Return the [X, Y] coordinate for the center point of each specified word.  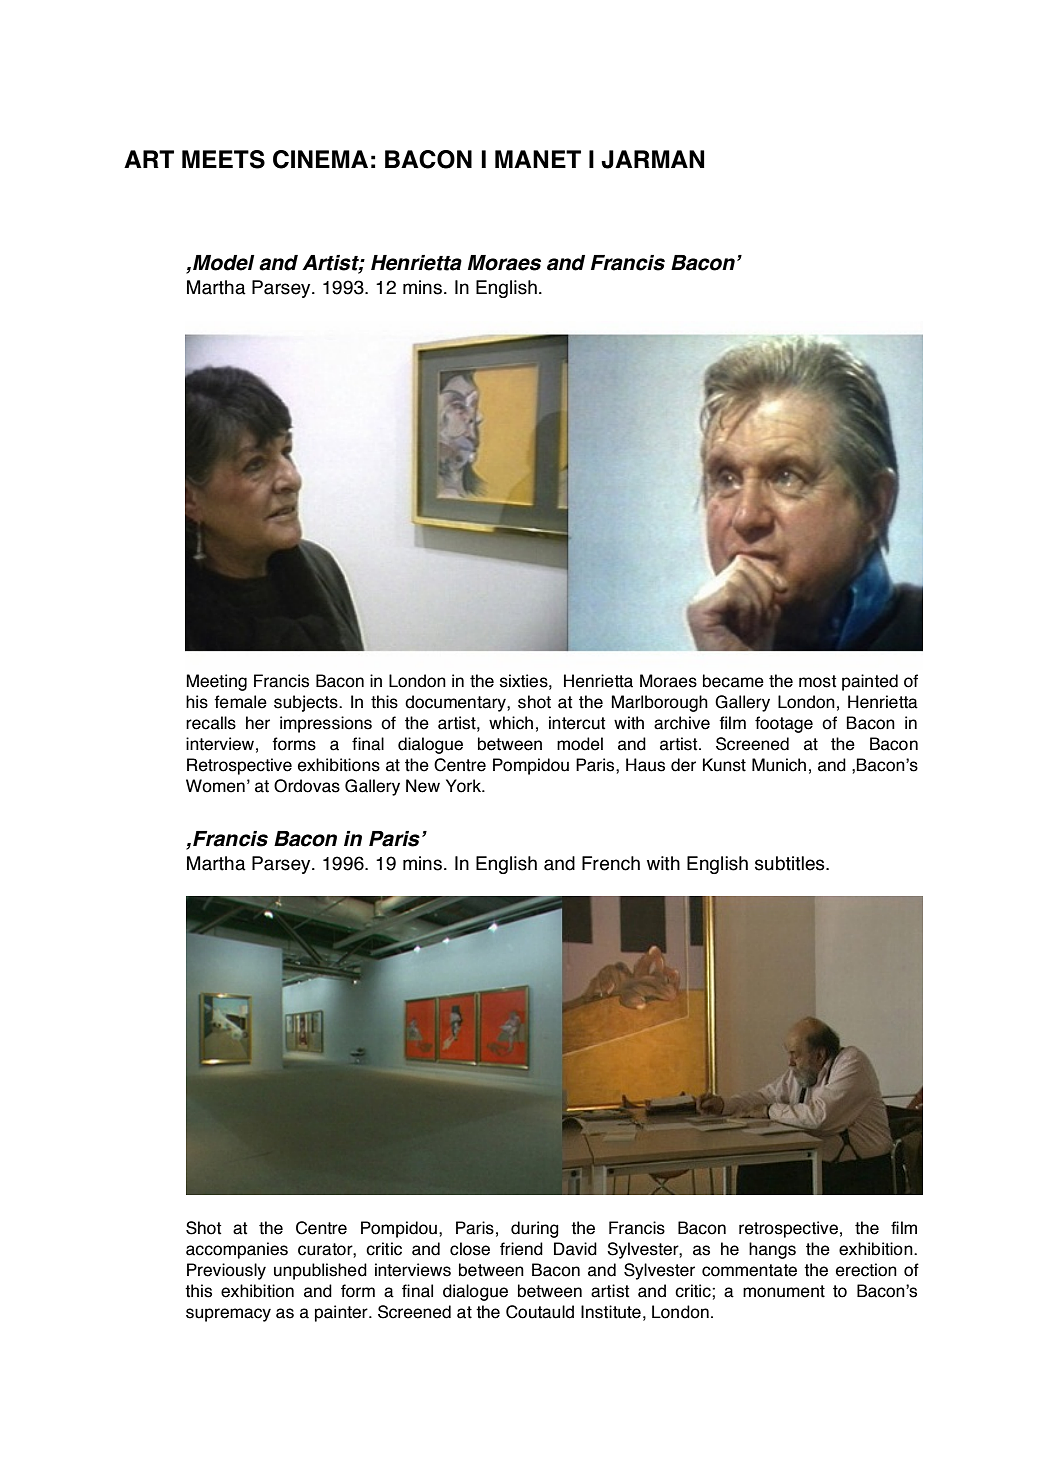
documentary [456, 703]
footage [784, 724]
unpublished [320, 1271]
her [258, 723]
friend [521, 1249]
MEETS [223, 159]
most [817, 681]
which [511, 723]
